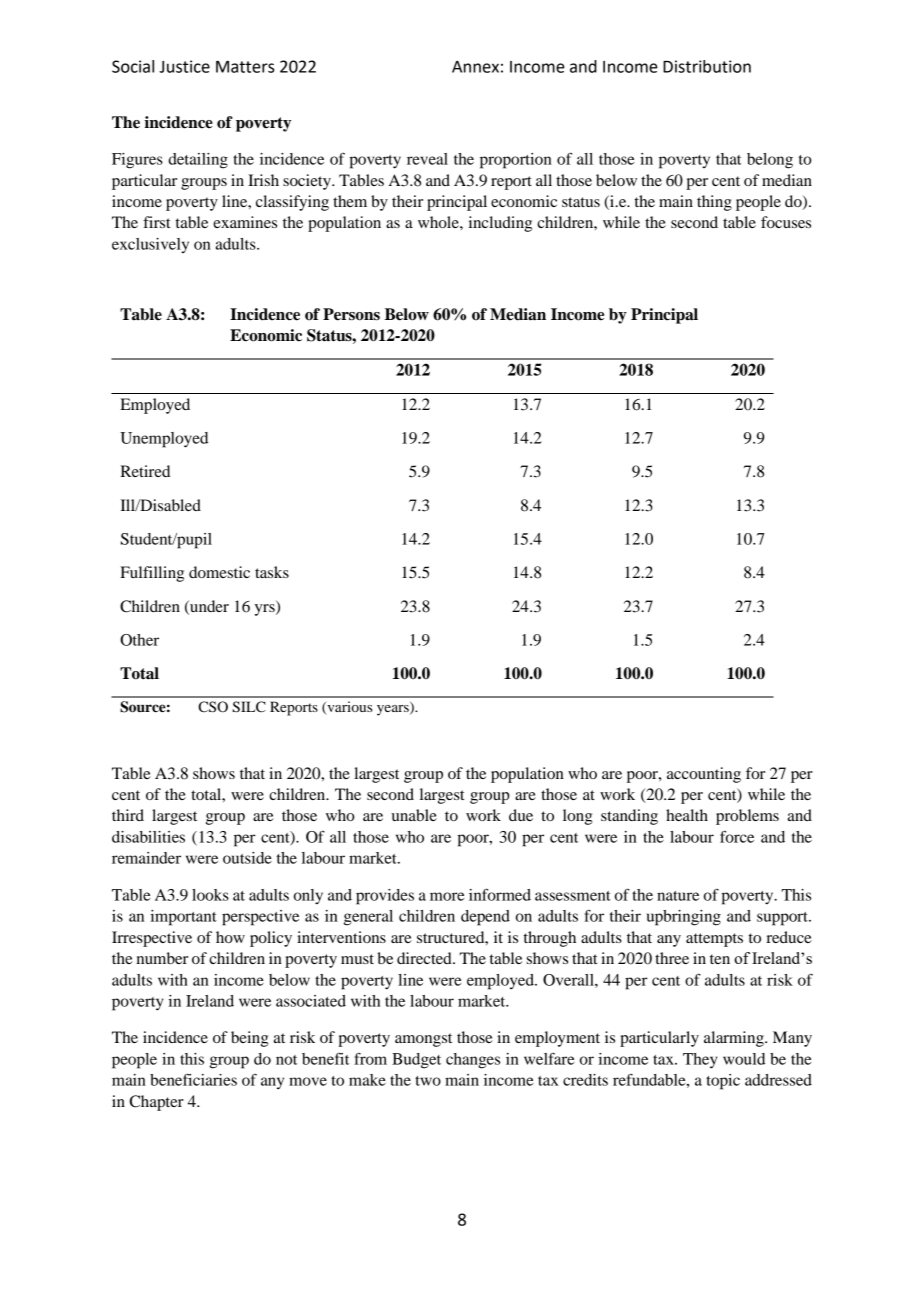 The image size is (924, 1308). What do you see at coordinates (427, 159) in the screenshot?
I see `reveal` at bounding box center [427, 159].
